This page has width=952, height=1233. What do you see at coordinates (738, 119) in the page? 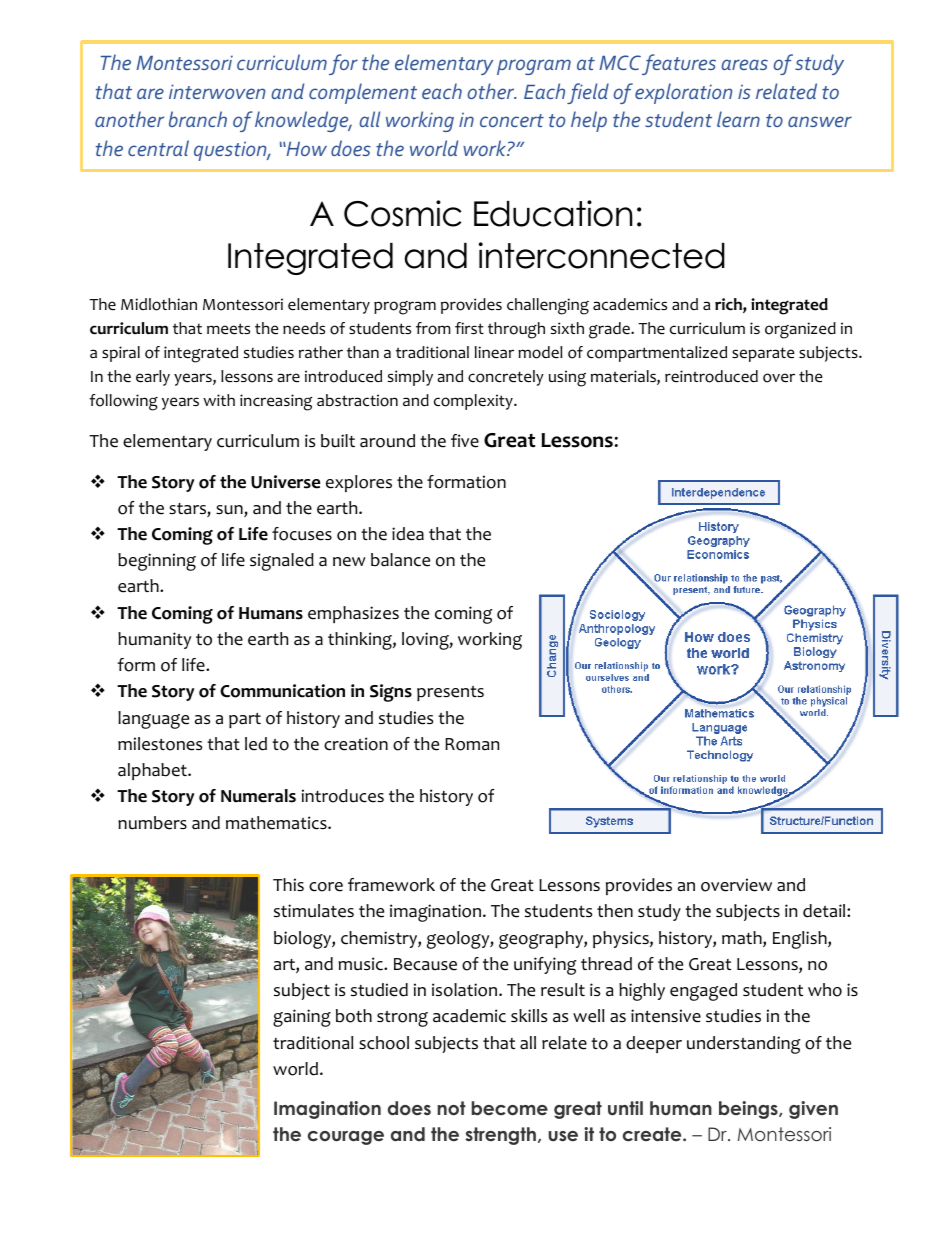
I see `learn` at bounding box center [738, 119].
